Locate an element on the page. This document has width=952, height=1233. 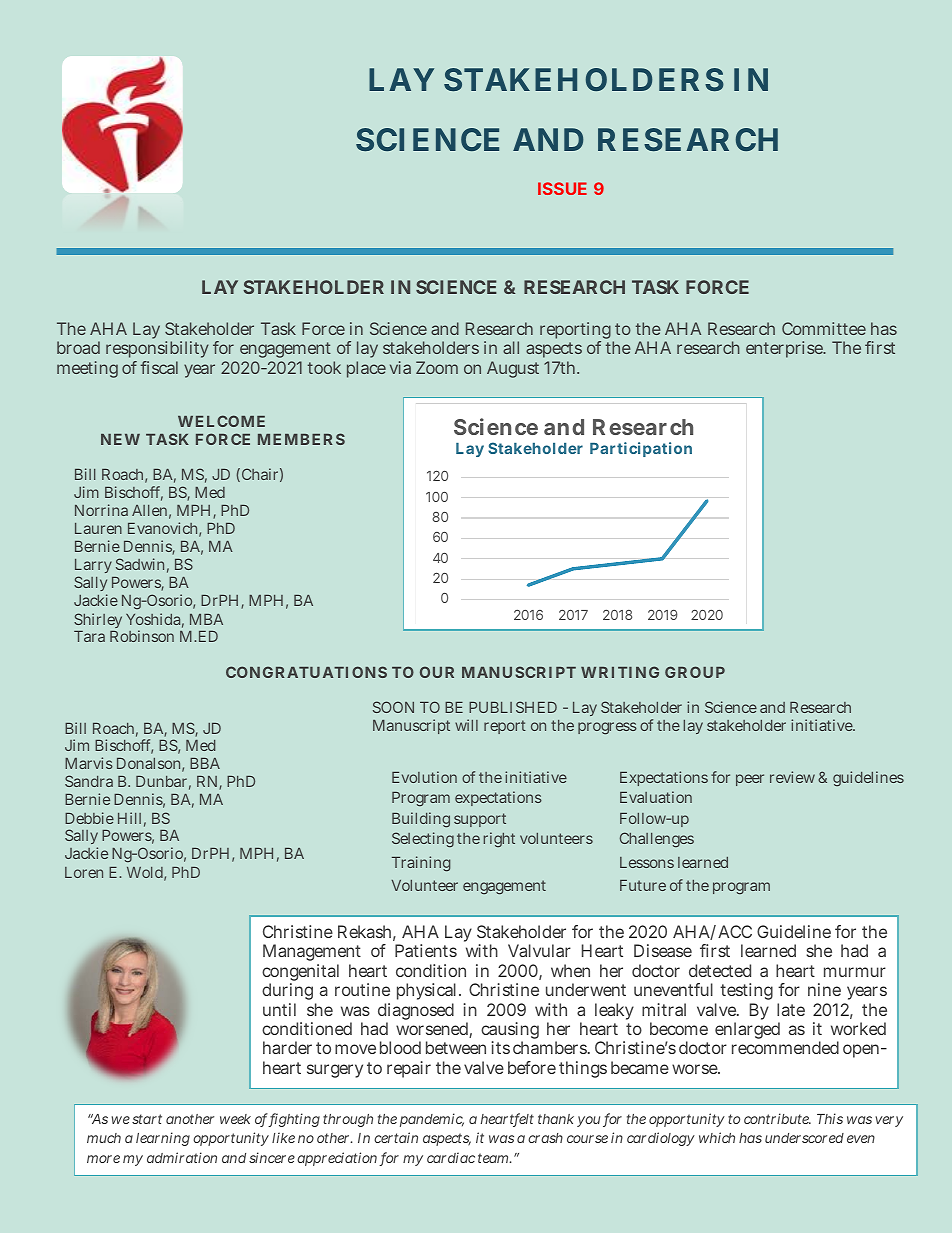
Debbie is located at coordinates (89, 818).
